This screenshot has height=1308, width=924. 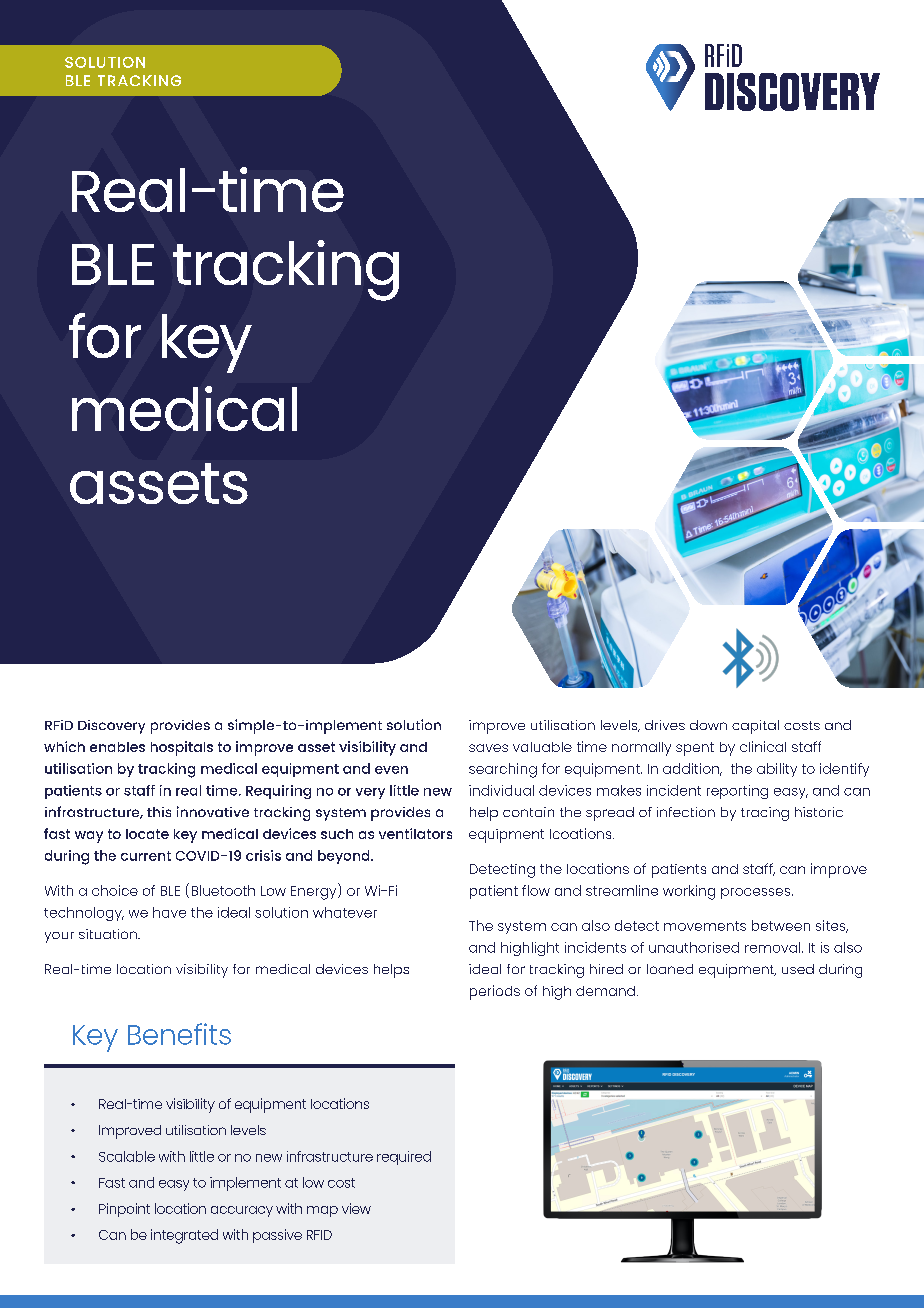 I want to click on periods, so click(x=495, y=992).
